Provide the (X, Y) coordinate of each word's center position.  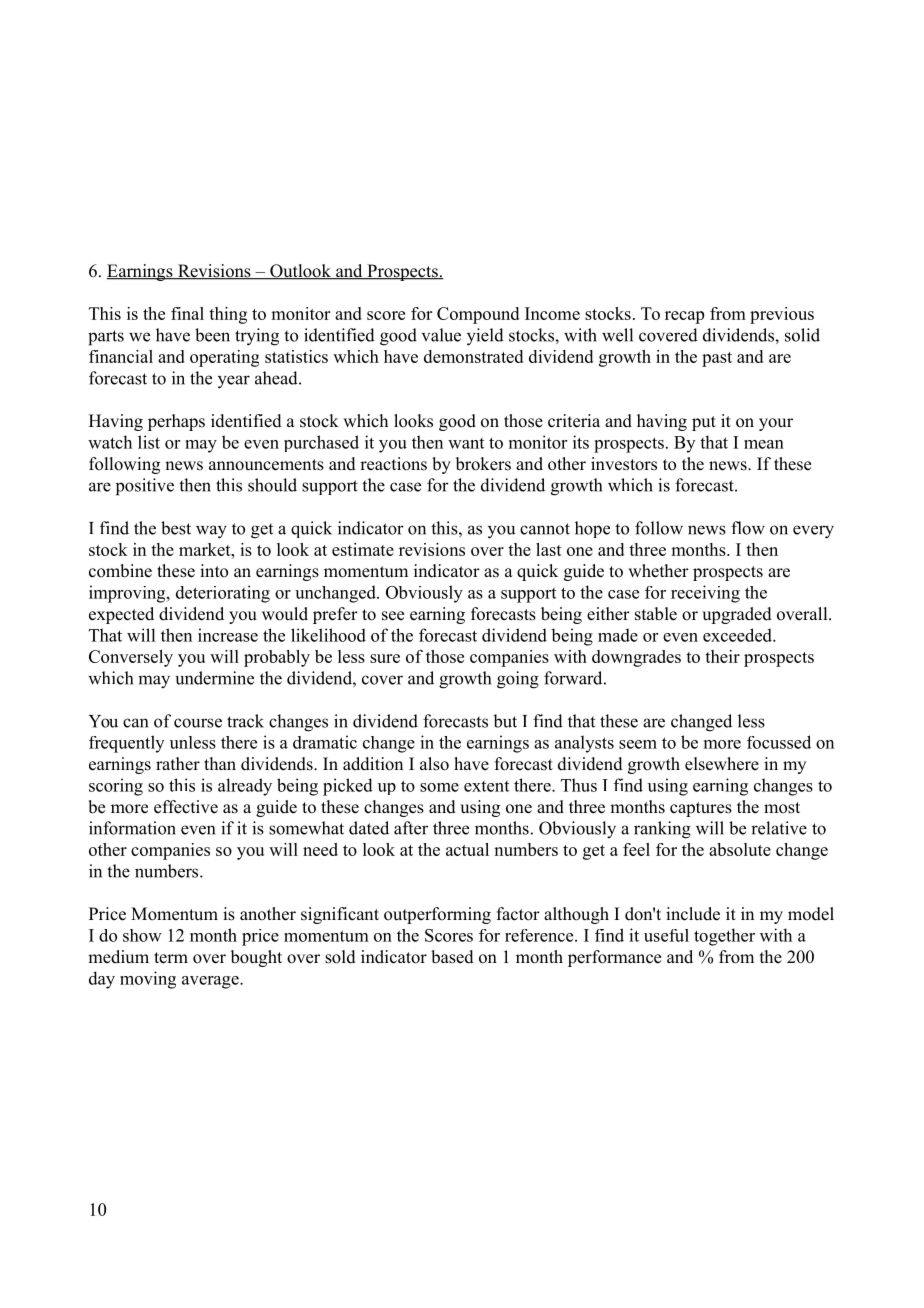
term (171, 958)
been (212, 335)
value (441, 335)
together (724, 937)
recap (684, 317)
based (452, 957)
